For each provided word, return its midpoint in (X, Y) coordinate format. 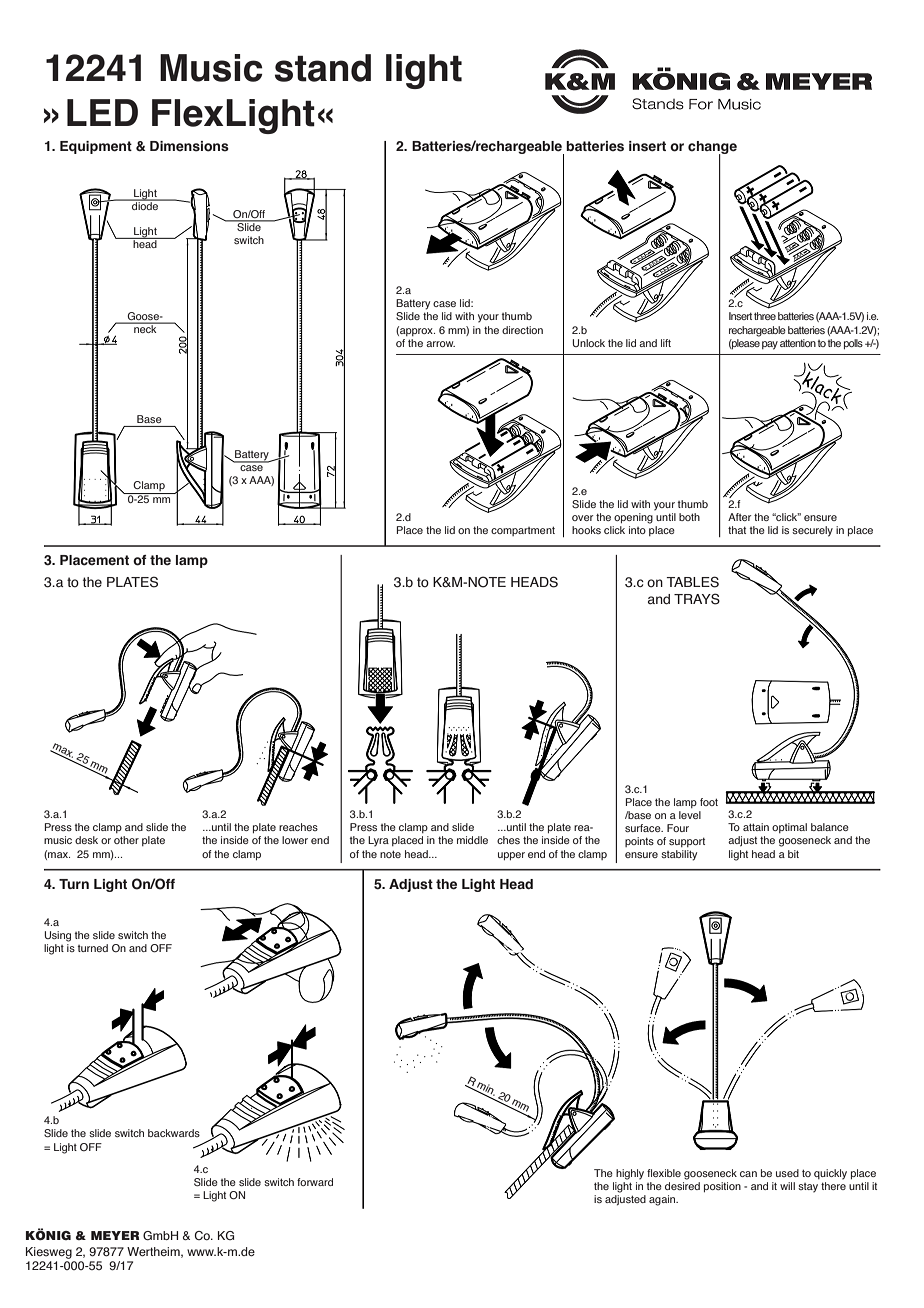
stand (323, 68)
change (712, 149)
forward (315, 1182)
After (739, 517)
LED (102, 112)
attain (756, 827)
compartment (523, 531)
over (582, 518)
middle (472, 840)
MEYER (115, 1235)
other (126, 840)
